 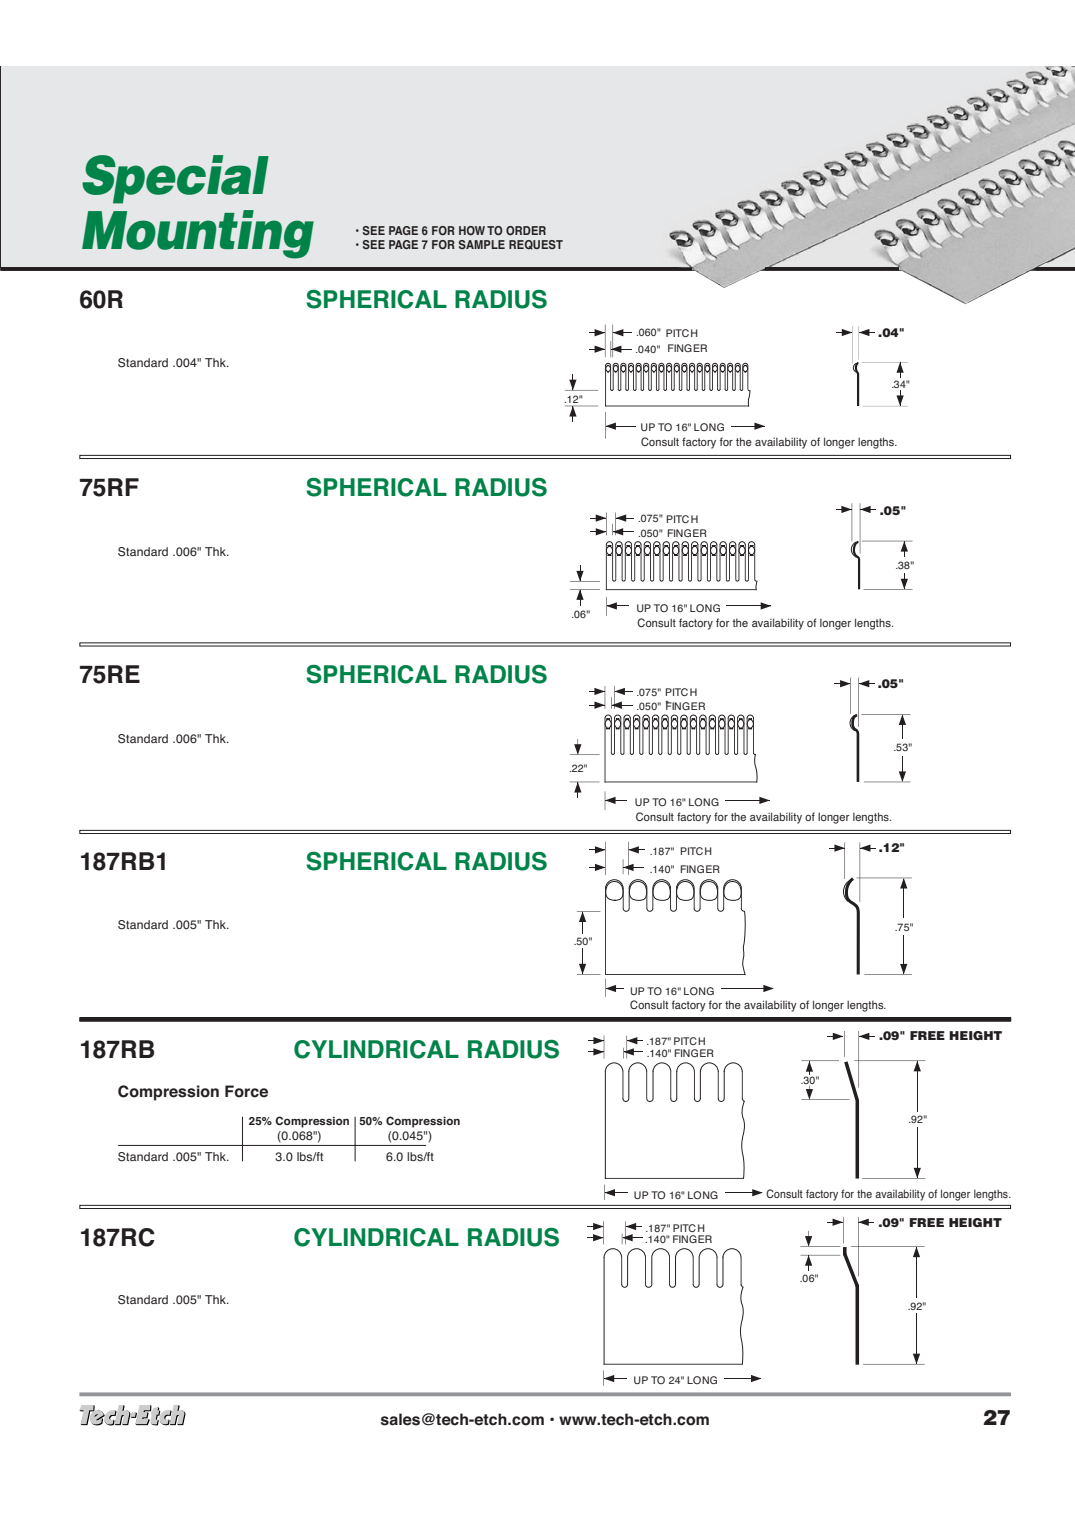 What do you see at coordinates (472, 231) in the screenshot?
I see `HOW` at bounding box center [472, 231].
